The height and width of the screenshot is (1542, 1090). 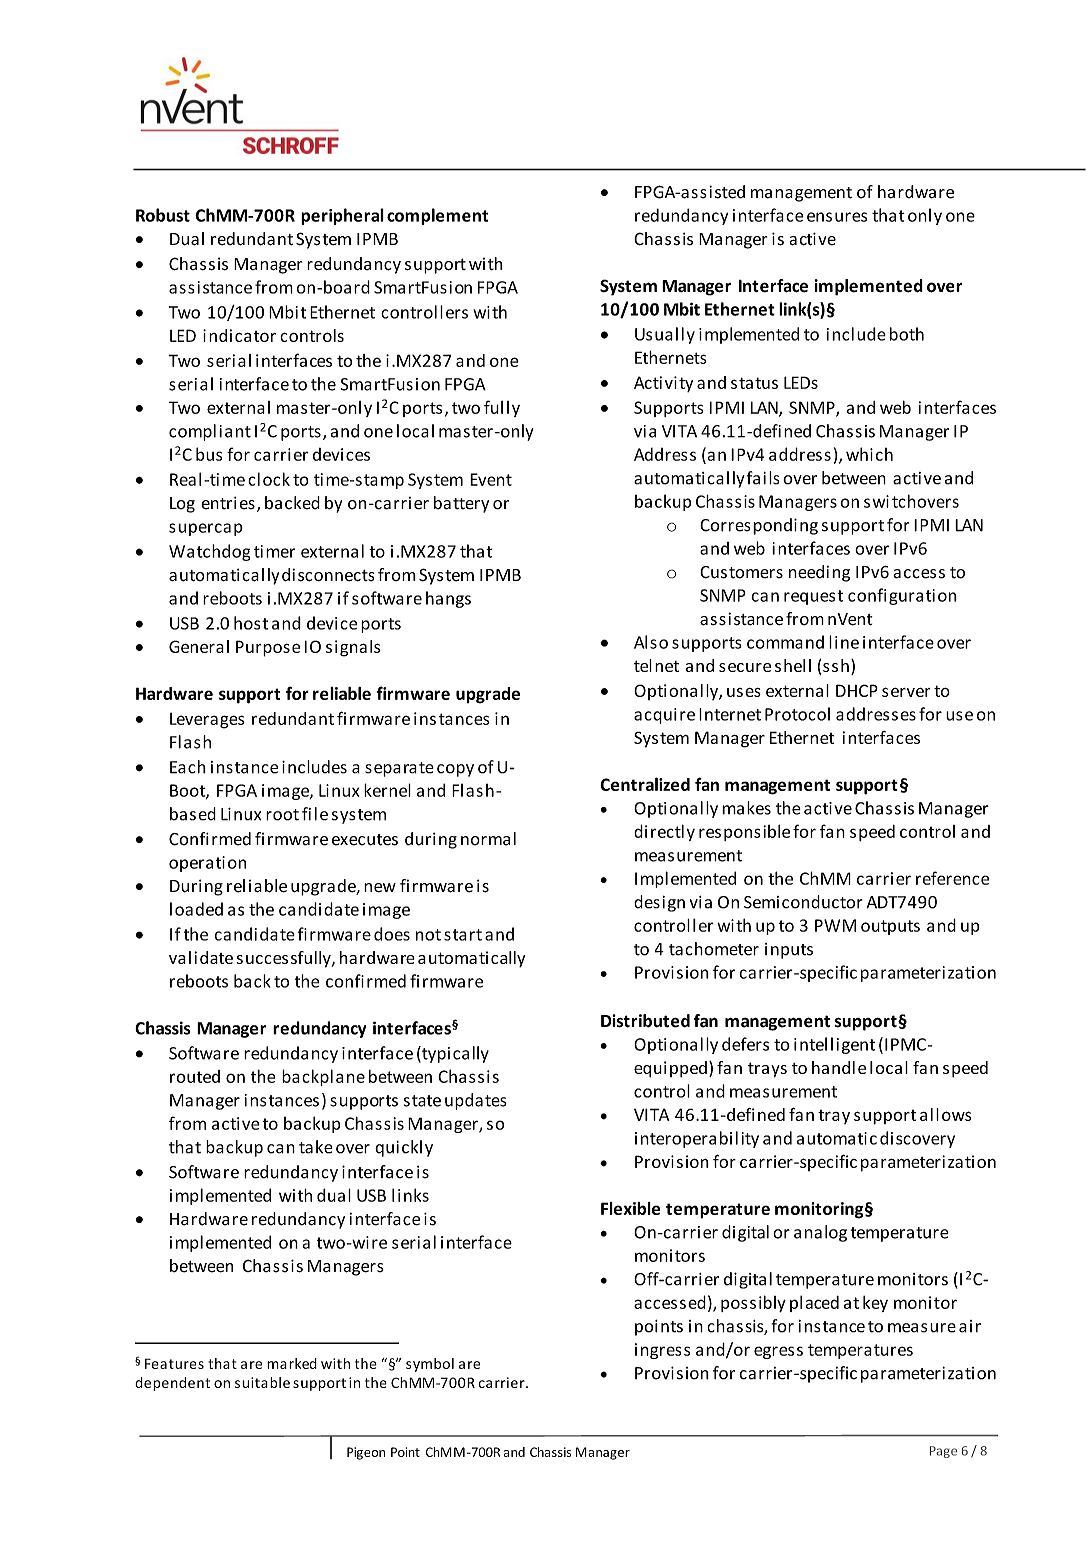 What do you see at coordinates (437, 216) in the screenshot?
I see `complement` at bounding box center [437, 216].
